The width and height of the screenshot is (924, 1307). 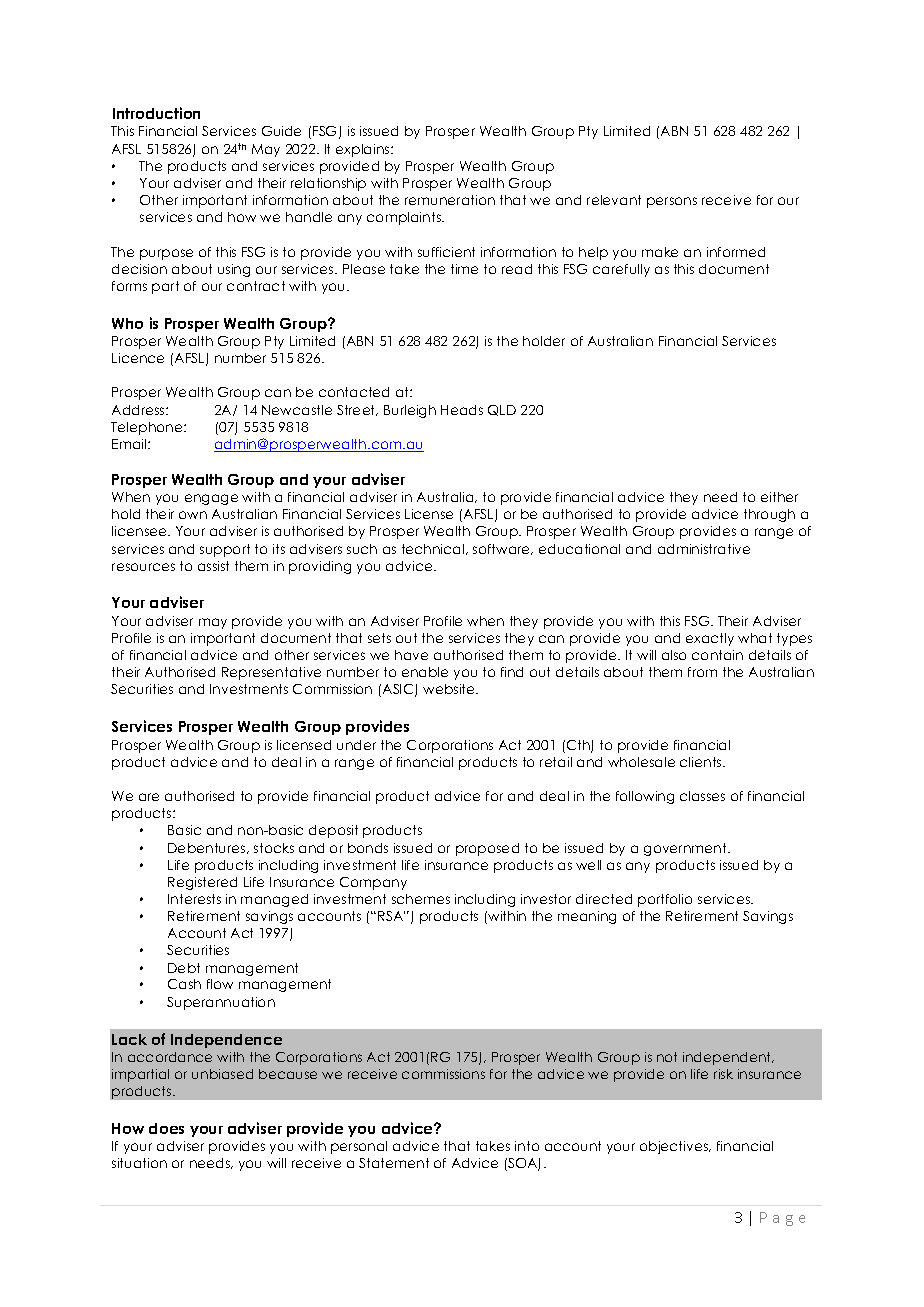 I want to click on remuneration, so click(x=450, y=200).
